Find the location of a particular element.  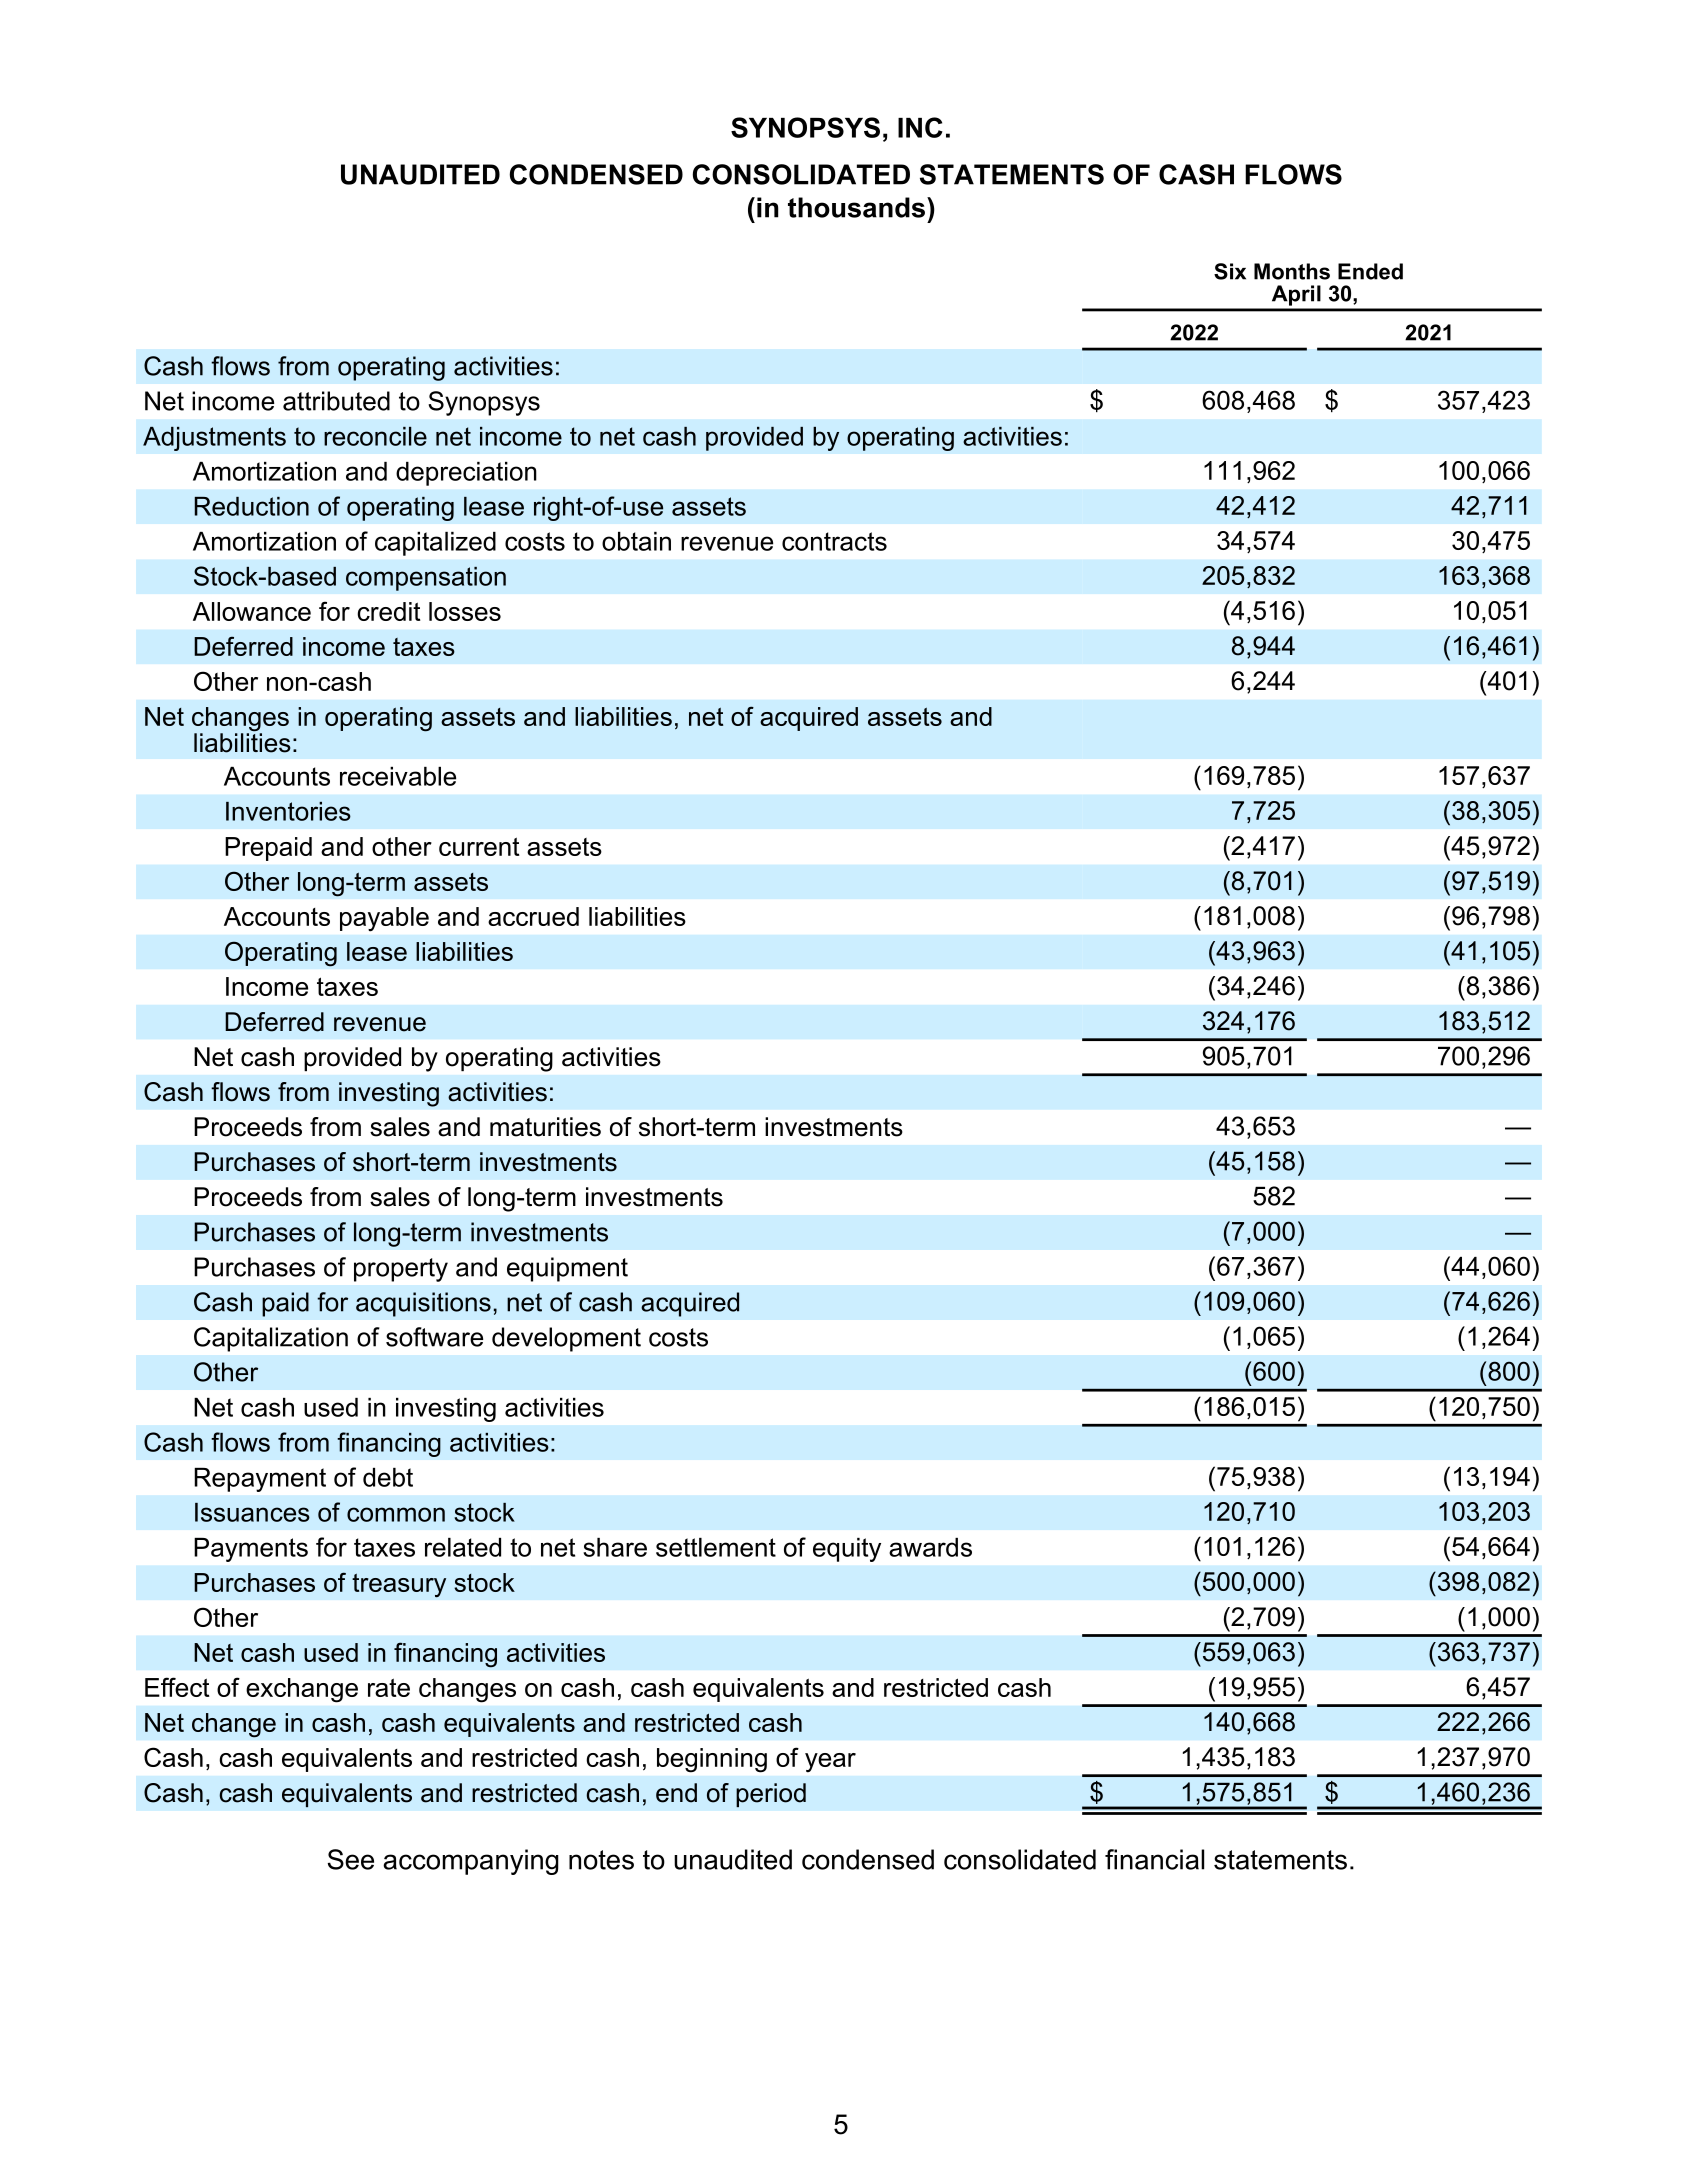

See is located at coordinates (351, 1859).
